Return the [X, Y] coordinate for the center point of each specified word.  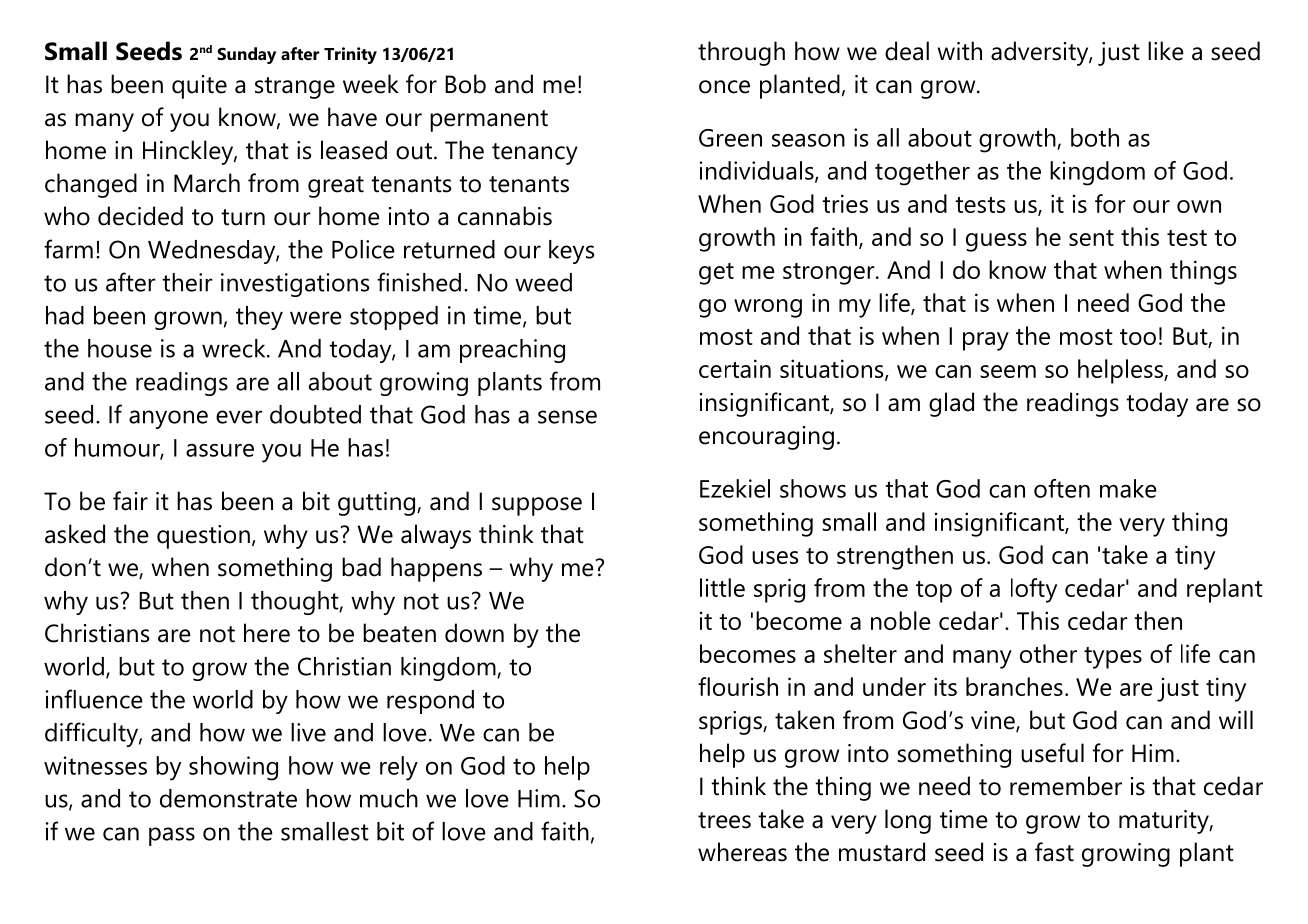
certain [735, 368]
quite [199, 87]
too [1138, 337]
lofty [1034, 590]
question [203, 537]
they [259, 318]
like [1166, 51]
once [724, 87]
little [722, 587]
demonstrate [228, 798]
